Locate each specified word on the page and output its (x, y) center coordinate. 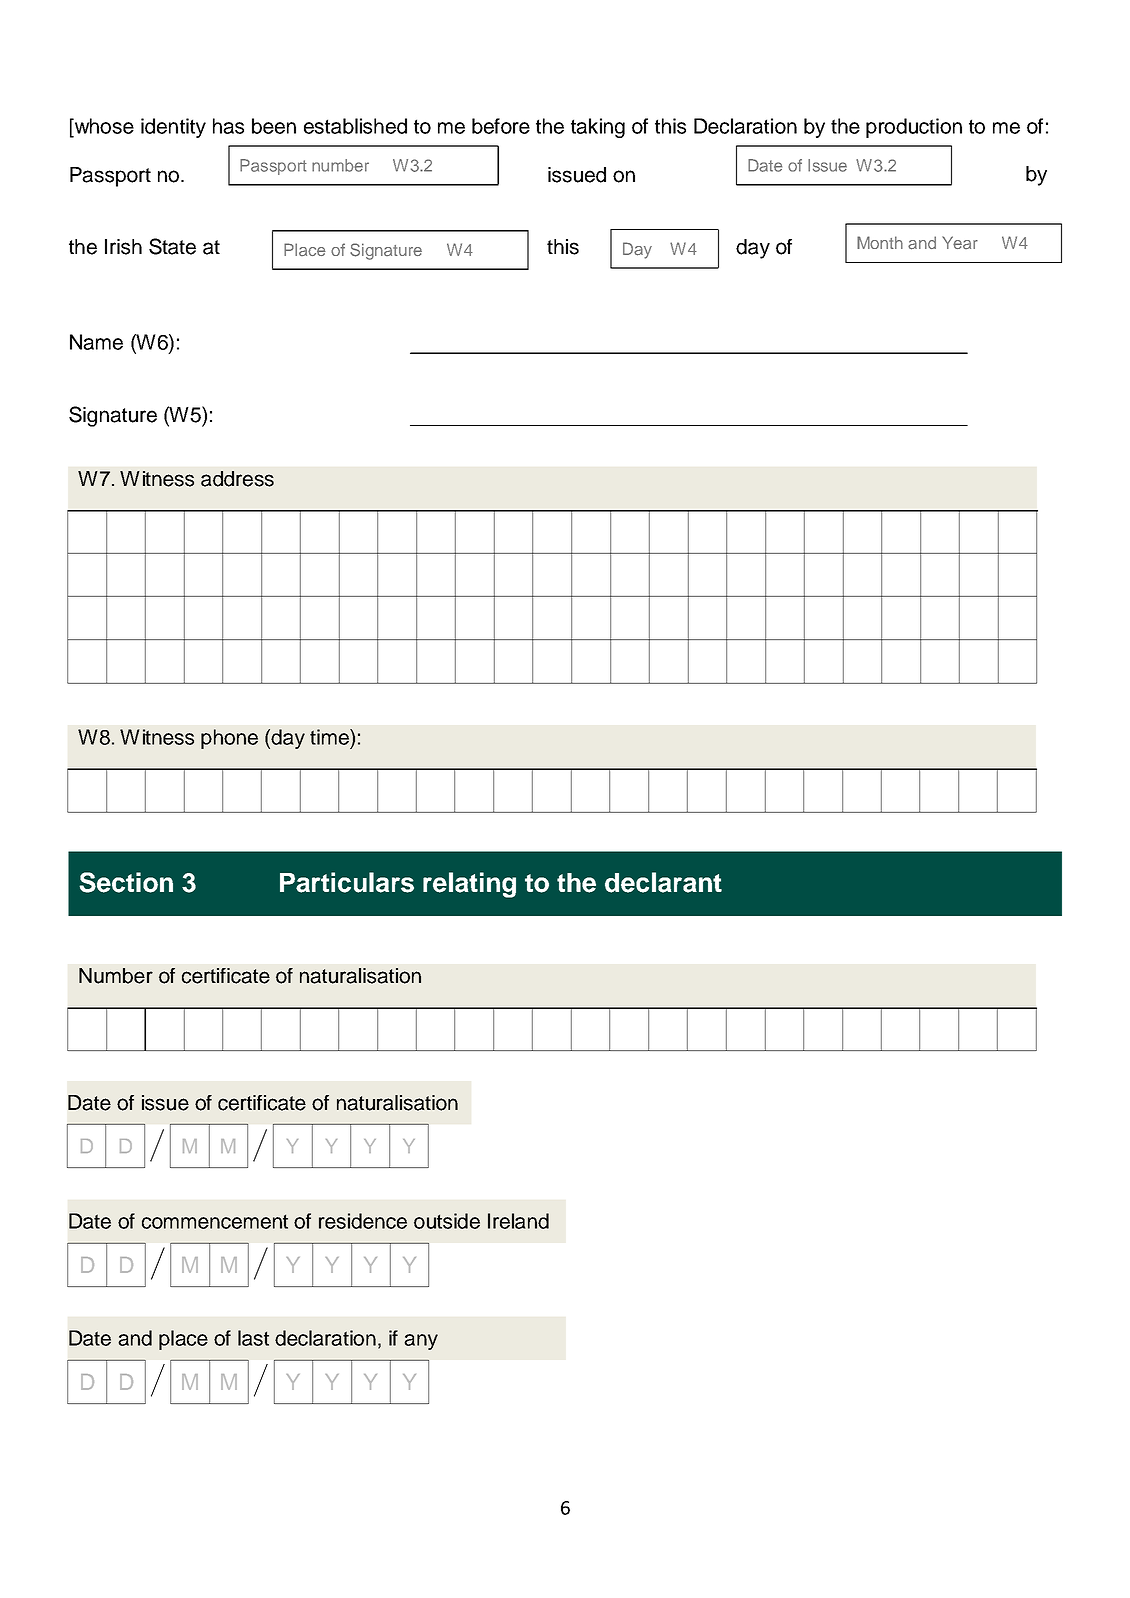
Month (880, 242)
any (421, 1342)
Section (126, 882)
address (237, 479)
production (914, 128)
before (501, 126)
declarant (663, 882)
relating (469, 885)
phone (229, 739)
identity (173, 128)
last (253, 1338)
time (330, 737)
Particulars (347, 882)
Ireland (518, 1221)
